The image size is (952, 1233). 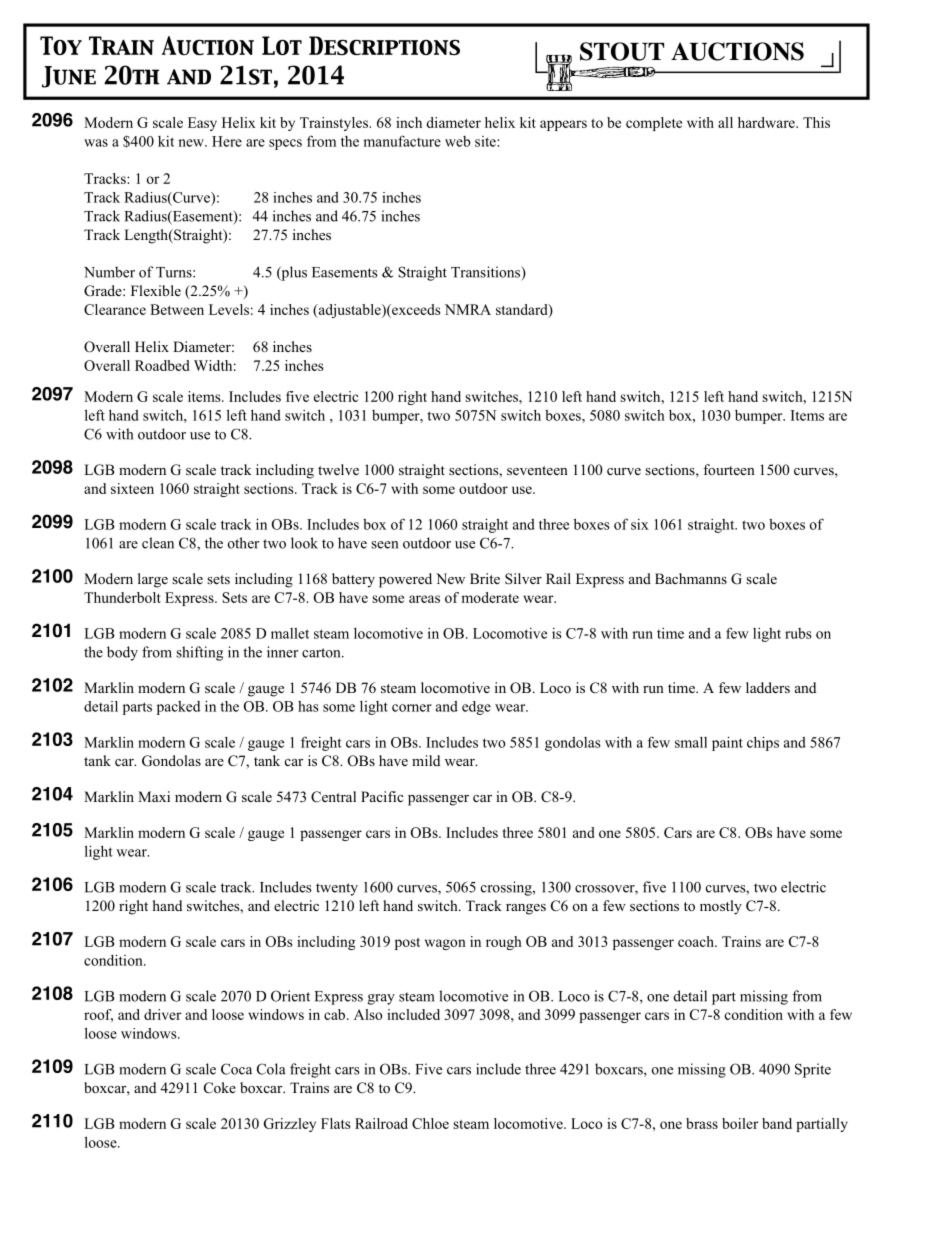 I want to click on hardware, so click(x=767, y=122).
